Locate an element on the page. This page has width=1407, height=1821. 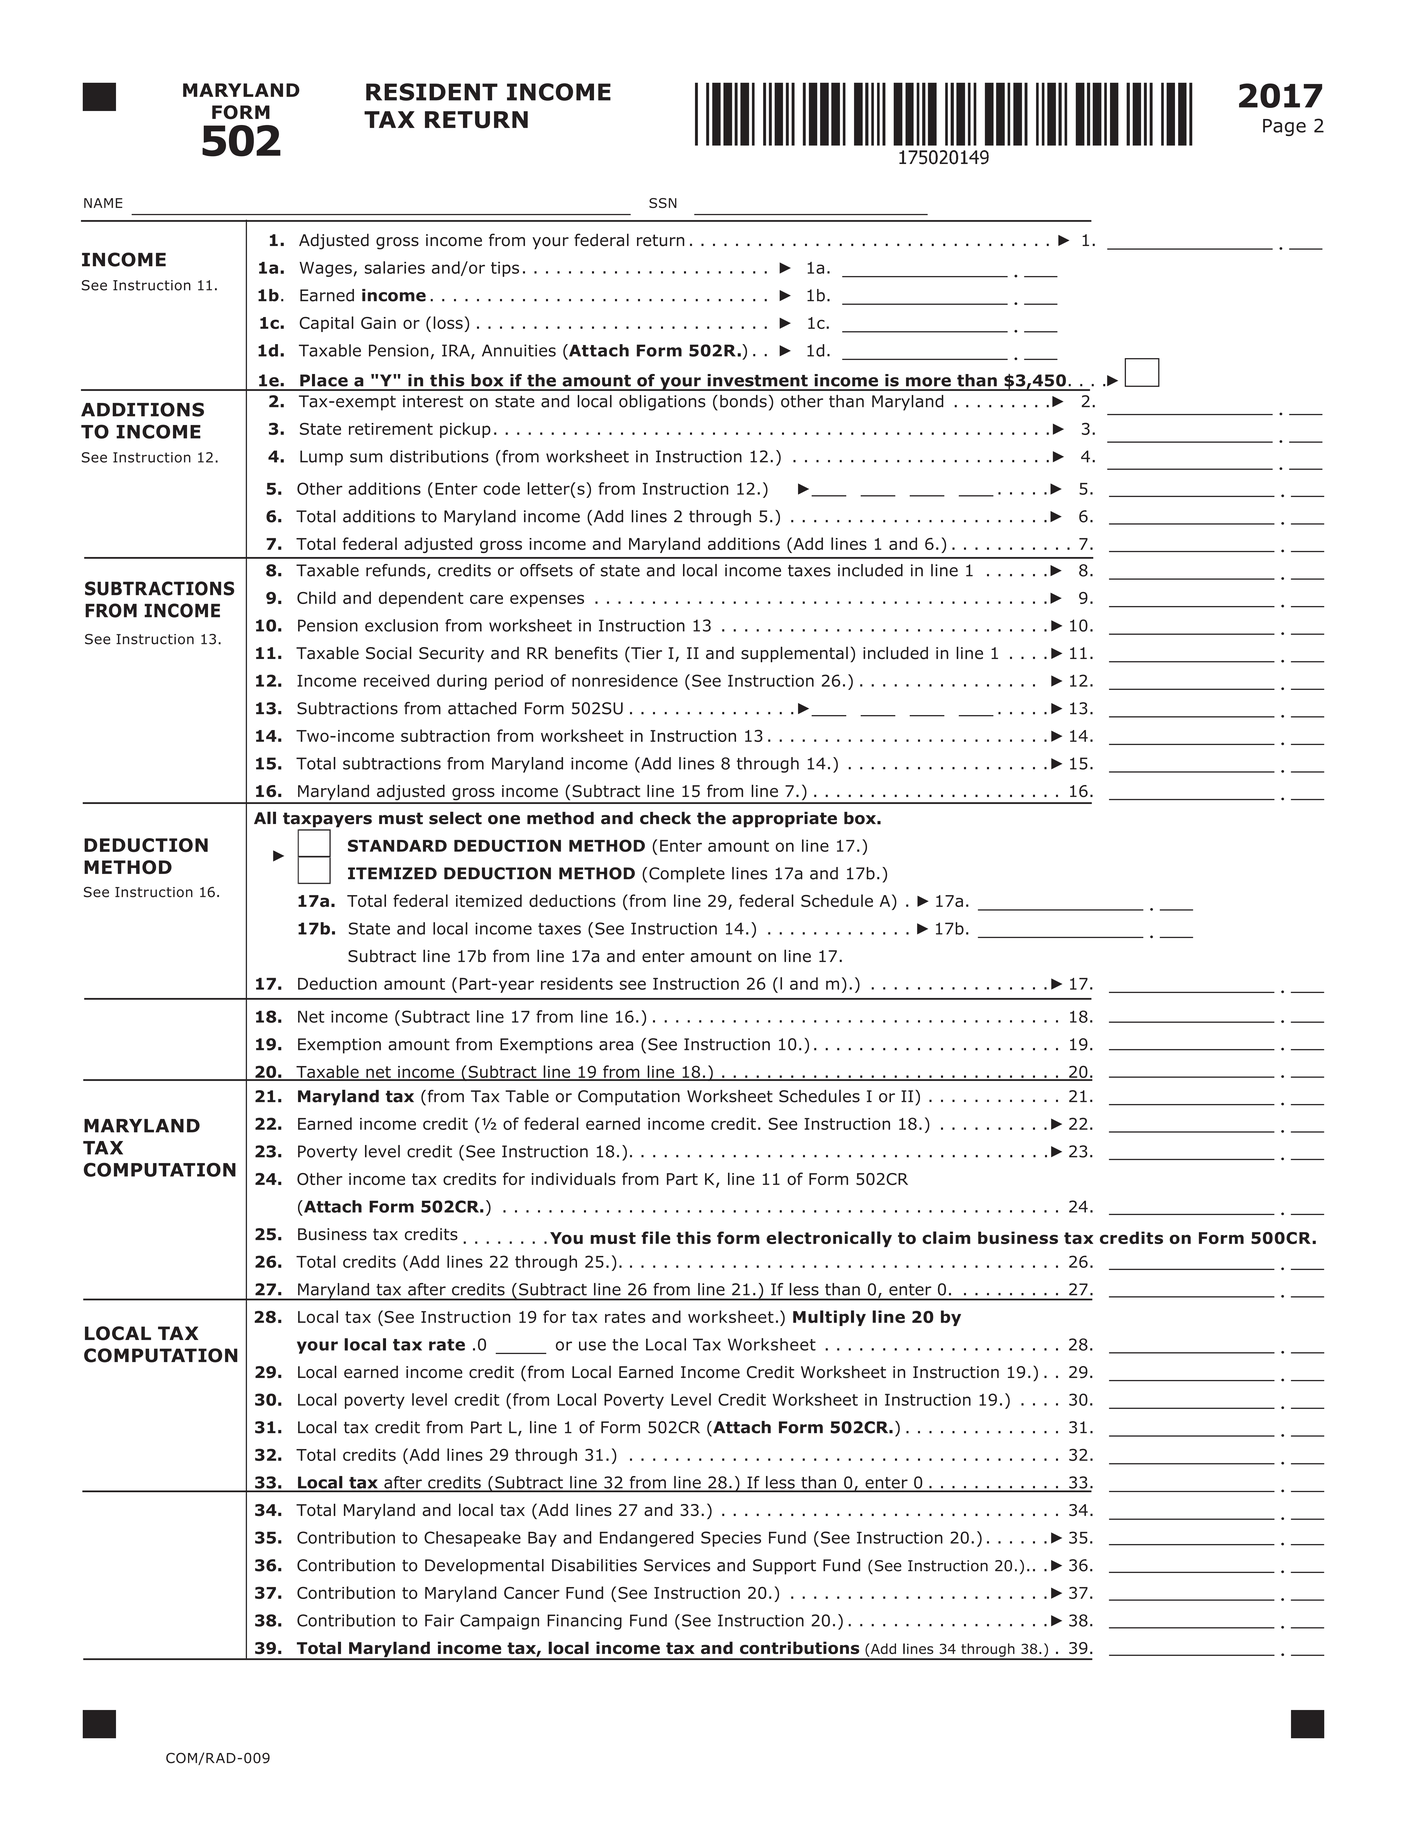
Support is located at coordinates (784, 1567).
